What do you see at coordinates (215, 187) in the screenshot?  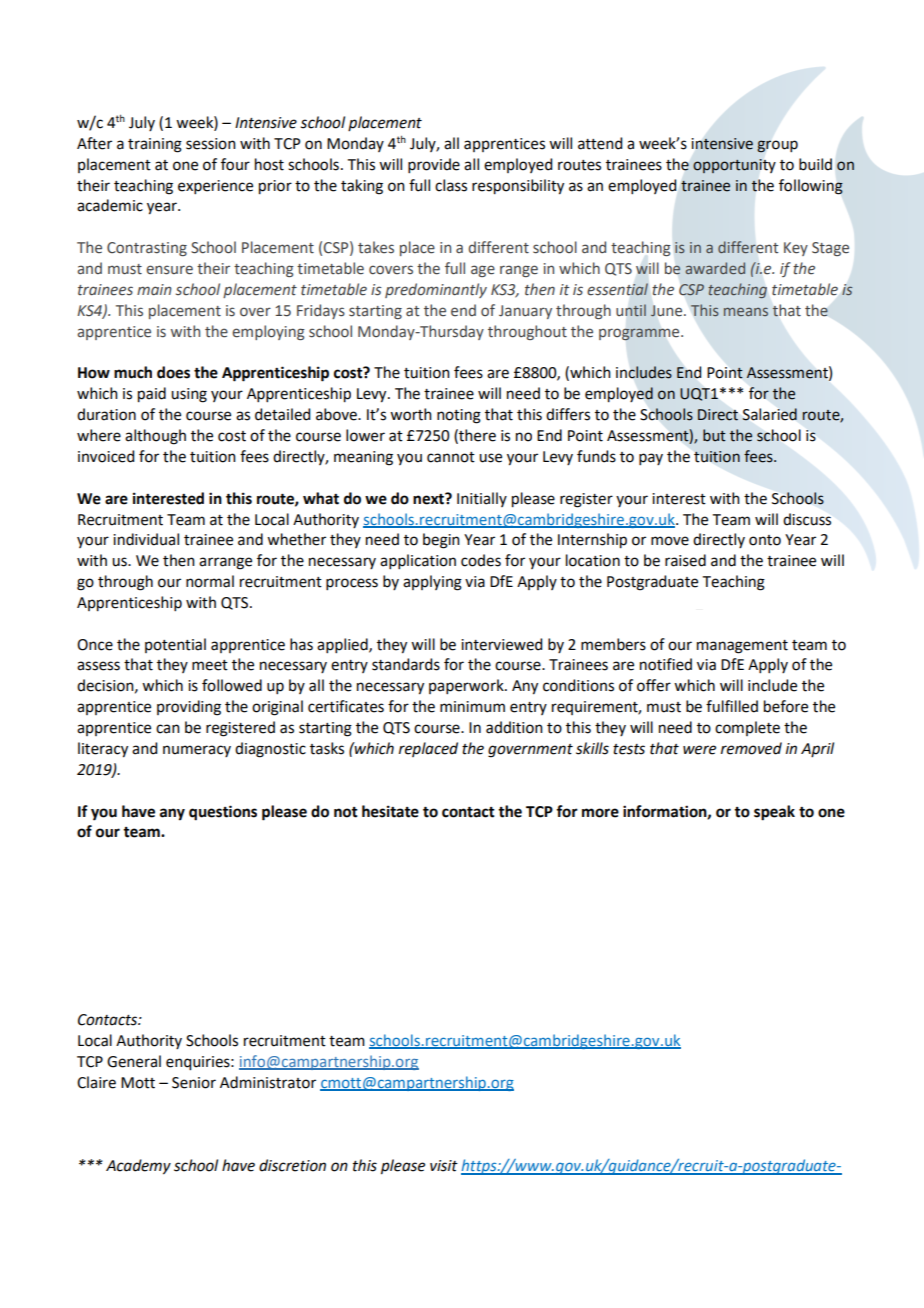 I see `experience` at bounding box center [215, 187].
